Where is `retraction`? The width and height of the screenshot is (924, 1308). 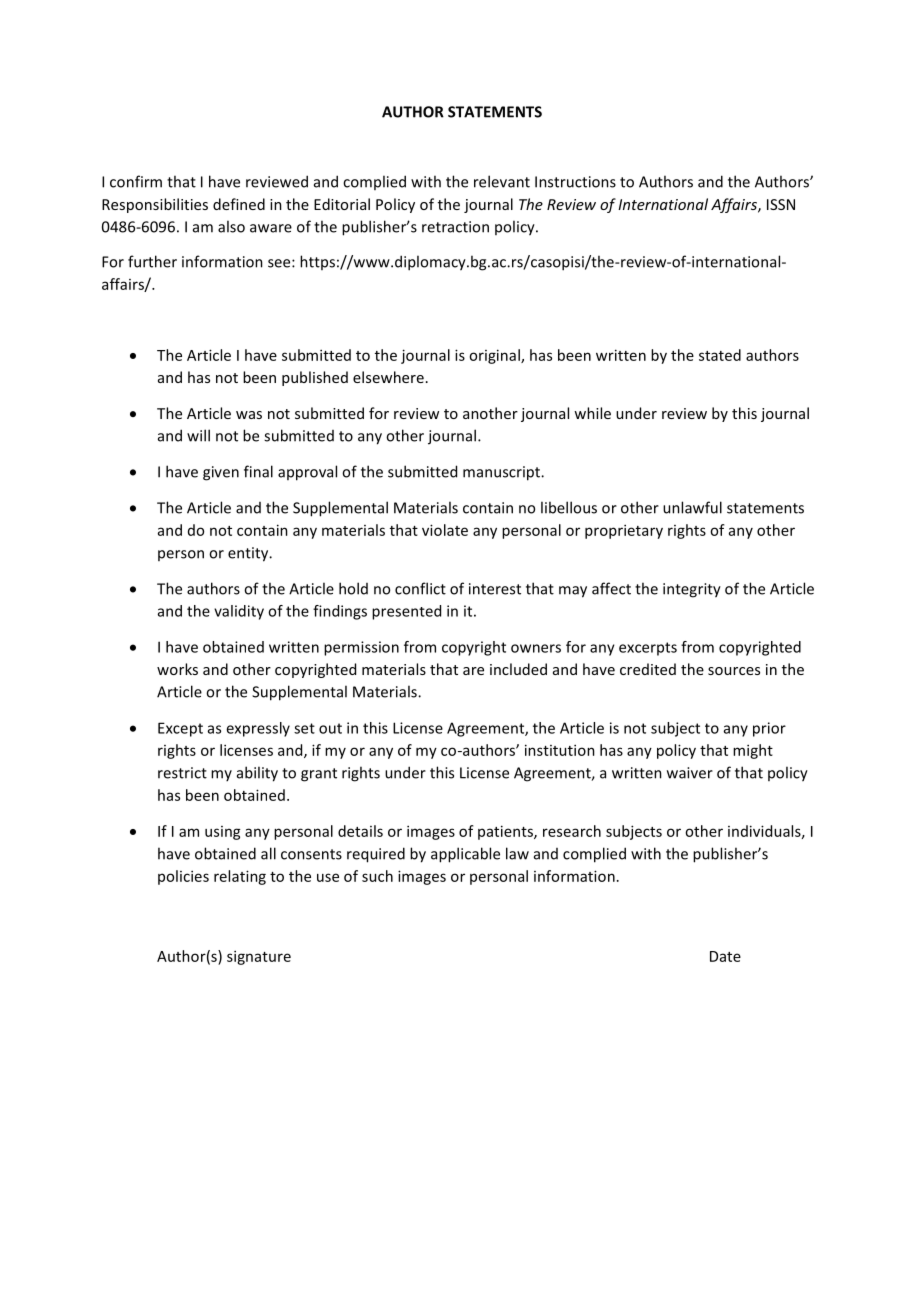 retraction is located at coordinates (455, 227).
